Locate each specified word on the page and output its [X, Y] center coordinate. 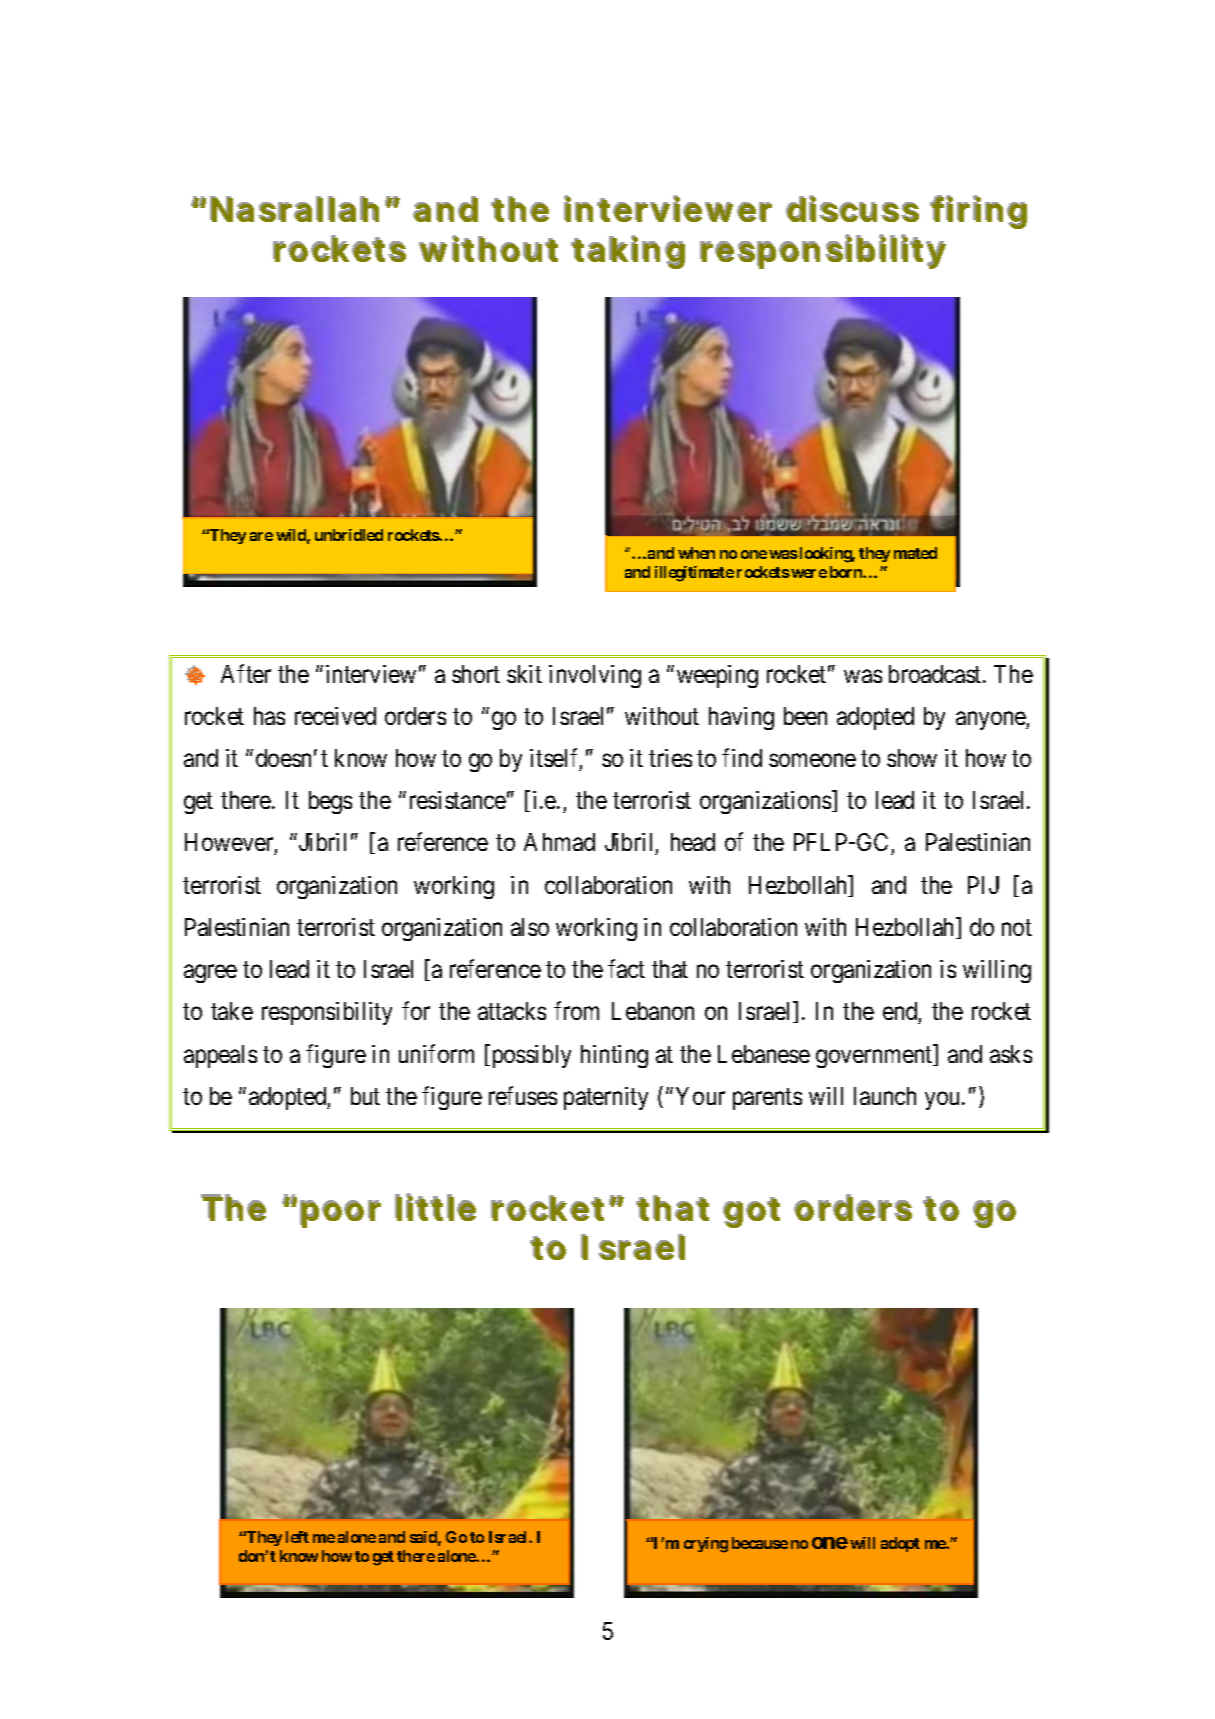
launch [885, 1096]
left [297, 1537]
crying [706, 1545]
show [912, 758]
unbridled [349, 535]
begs [330, 802]
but [365, 1096]
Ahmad [559, 842]
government [875, 1057]
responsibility [327, 1013]
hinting [614, 1056]
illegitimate [694, 574]
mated [915, 553]
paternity [606, 1098]
